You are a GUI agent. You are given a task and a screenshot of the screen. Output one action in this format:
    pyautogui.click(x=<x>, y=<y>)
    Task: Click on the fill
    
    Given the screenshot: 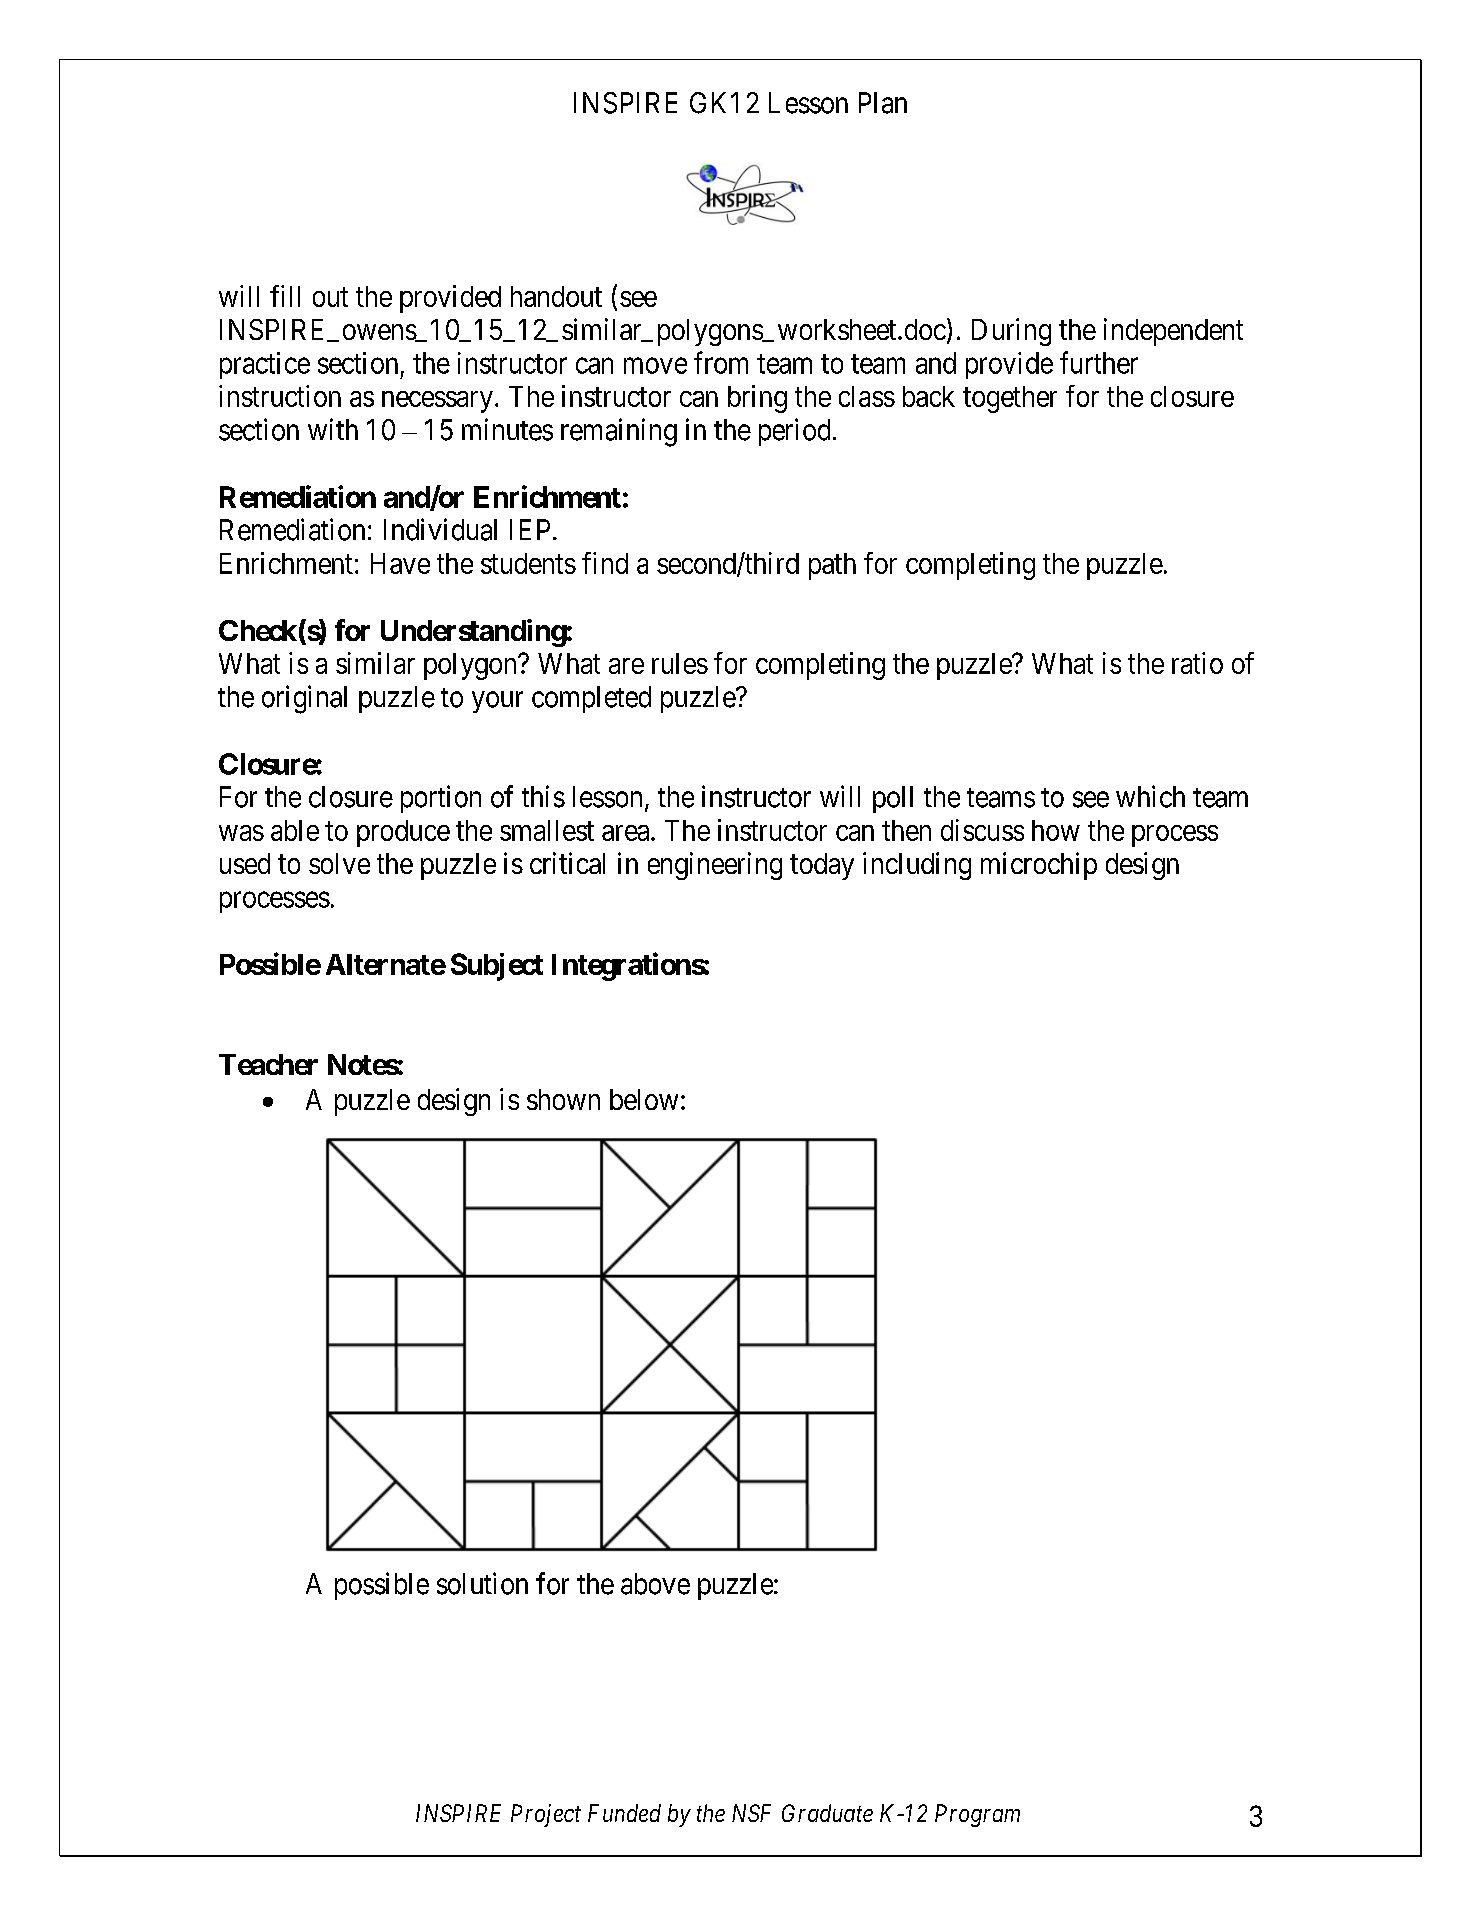 What is the action you would take?
    pyautogui.click(x=285, y=296)
